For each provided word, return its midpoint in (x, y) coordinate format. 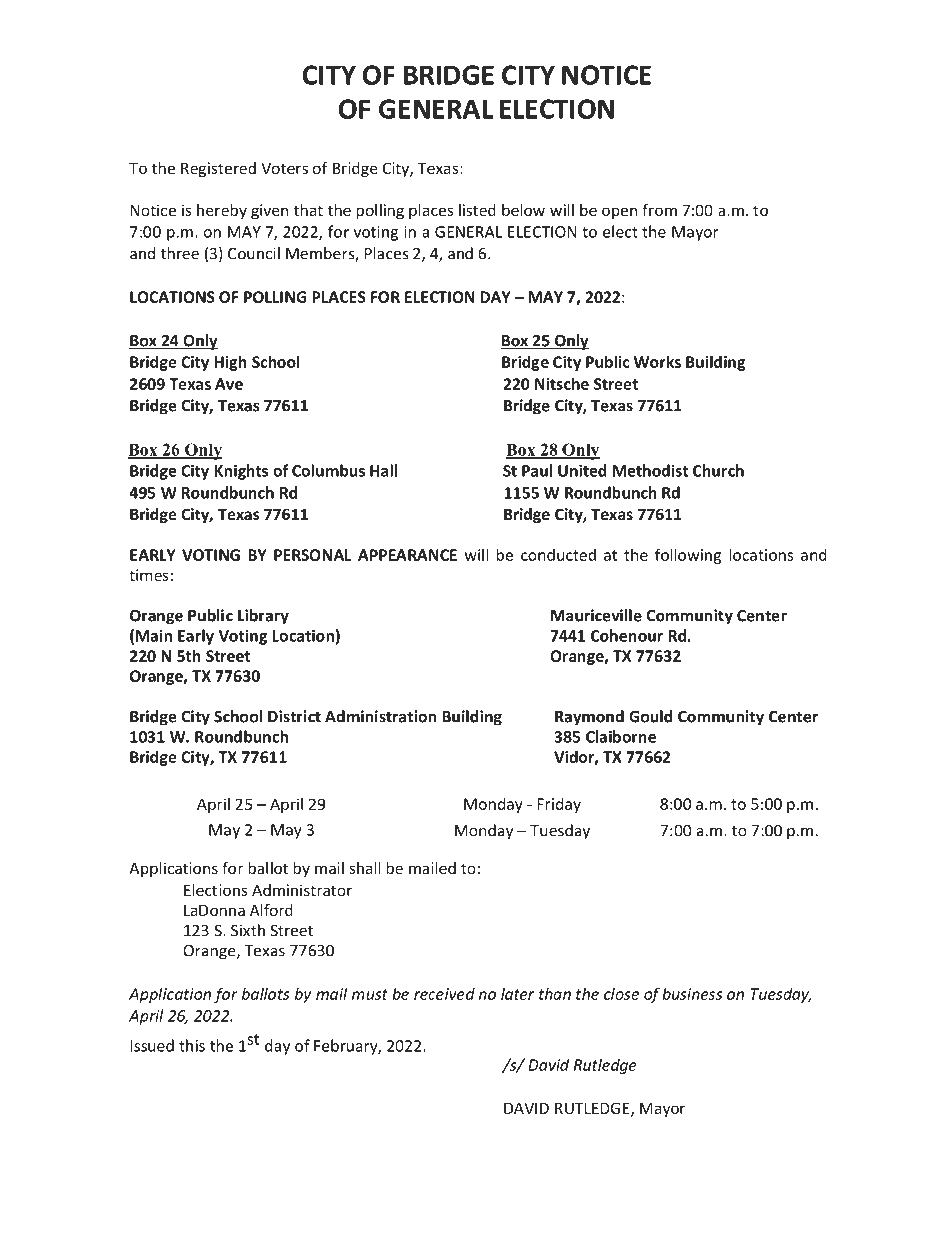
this (192, 1045)
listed (477, 210)
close (621, 993)
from (659, 210)
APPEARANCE (407, 555)
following (688, 556)
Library (263, 617)
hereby (222, 211)
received (444, 993)
